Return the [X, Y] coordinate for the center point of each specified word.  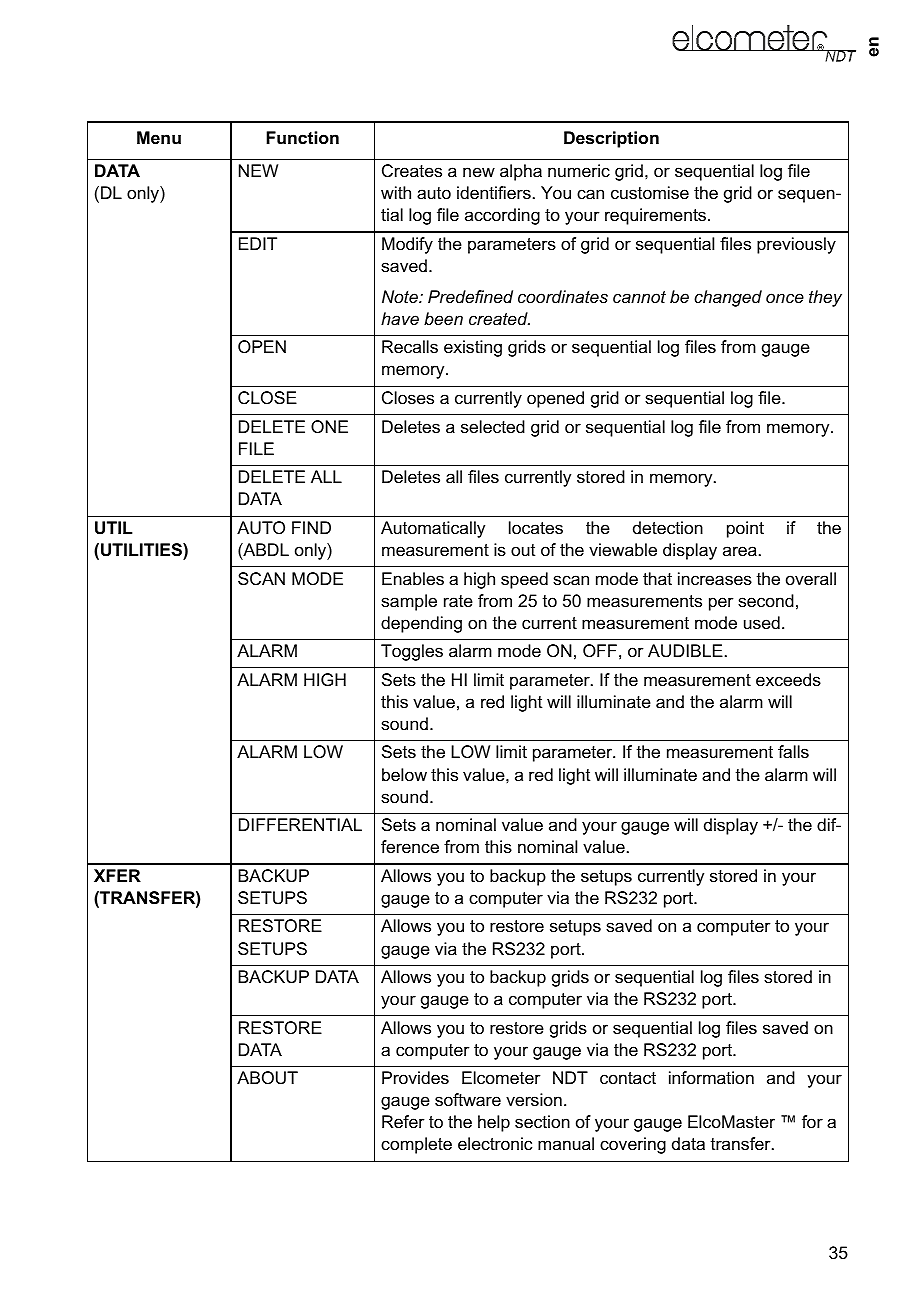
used [762, 622]
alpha [521, 172]
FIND [311, 527]
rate [458, 601]
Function [302, 137]
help [494, 1123]
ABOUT [267, 1077]
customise [650, 193]
